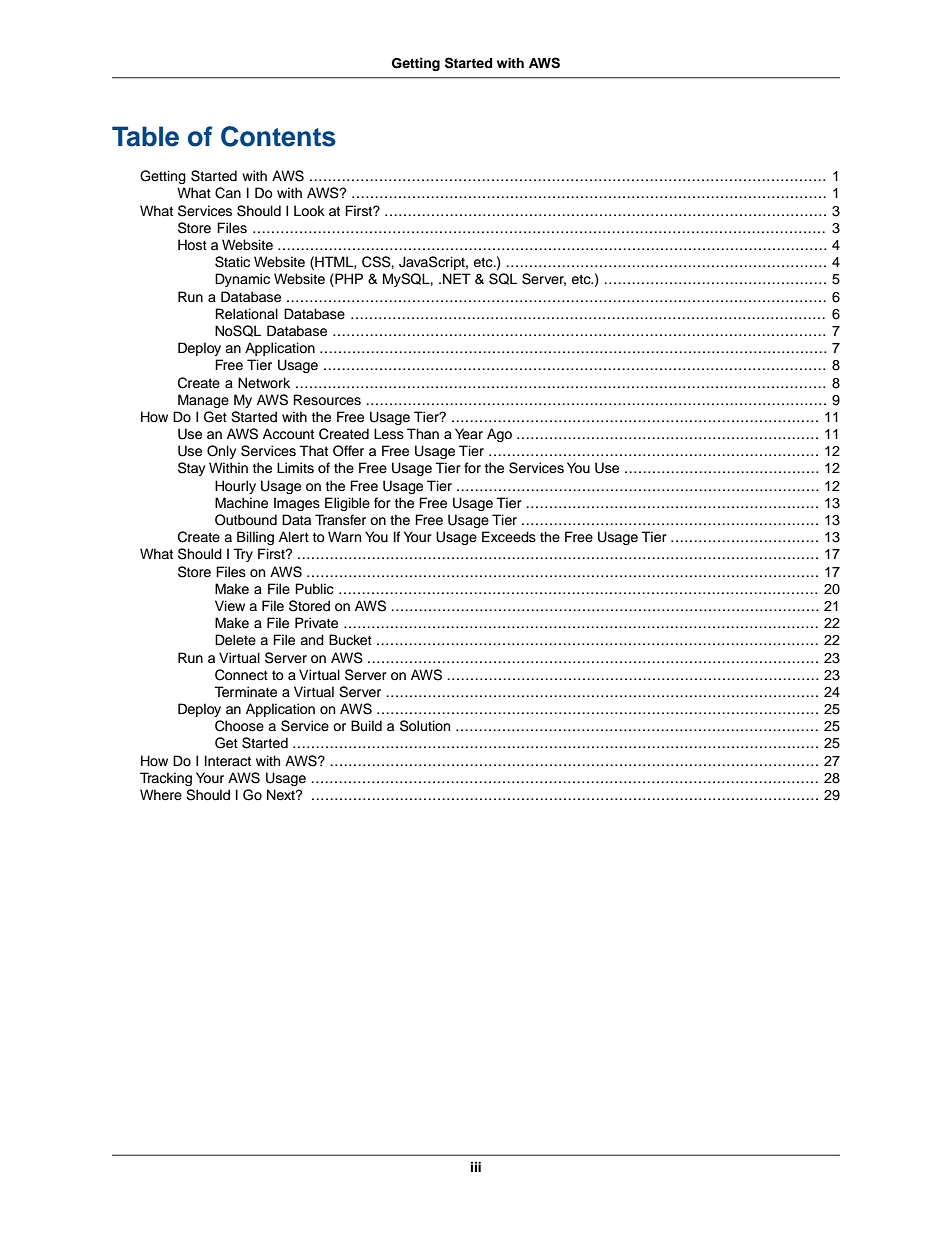 Image resolution: width=952 pixels, height=1233 pixels. Describe the element at coordinates (228, 193) in the document. I see `Can` at that location.
